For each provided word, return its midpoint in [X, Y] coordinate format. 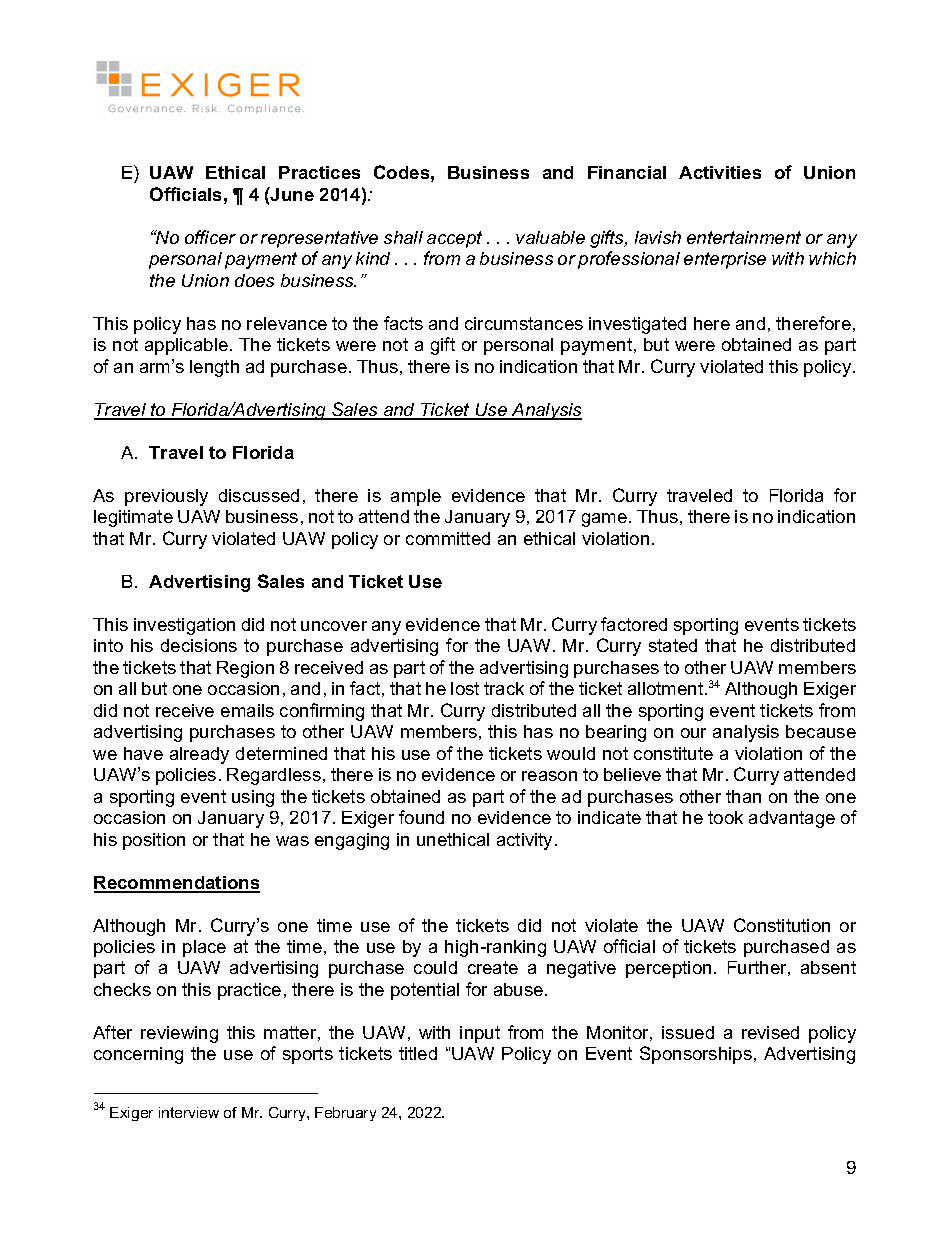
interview [189, 1112]
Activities [720, 172]
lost [465, 688]
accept [454, 239]
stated [673, 645]
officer [210, 237]
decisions [199, 645]
